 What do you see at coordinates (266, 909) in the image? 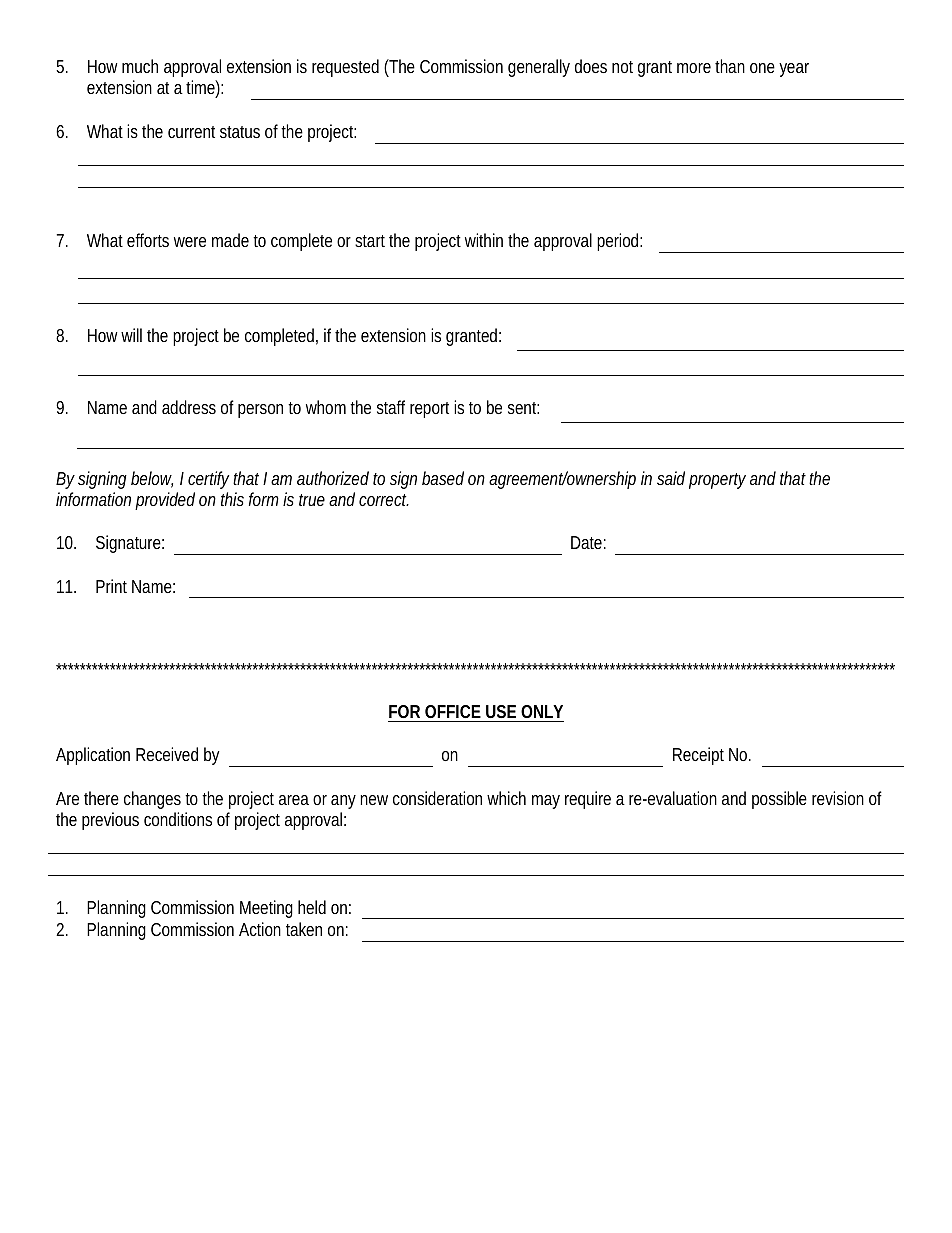
I see `Meeting` at bounding box center [266, 909].
